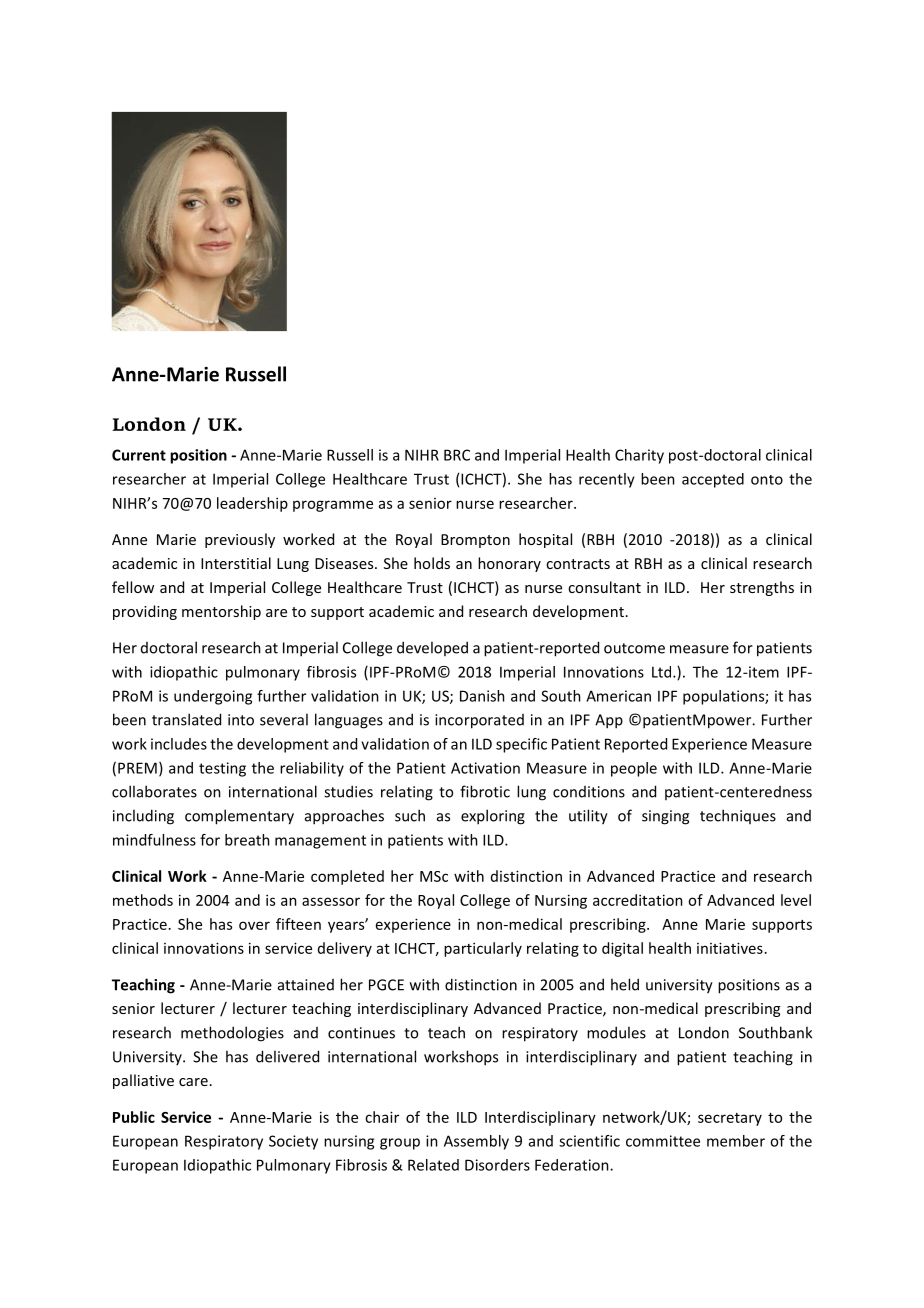 Image resolution: width=924 pixels, height=1308 pixels. Describe the element at coordinates (493, 817) in the document. I see `exploring` at that location.
